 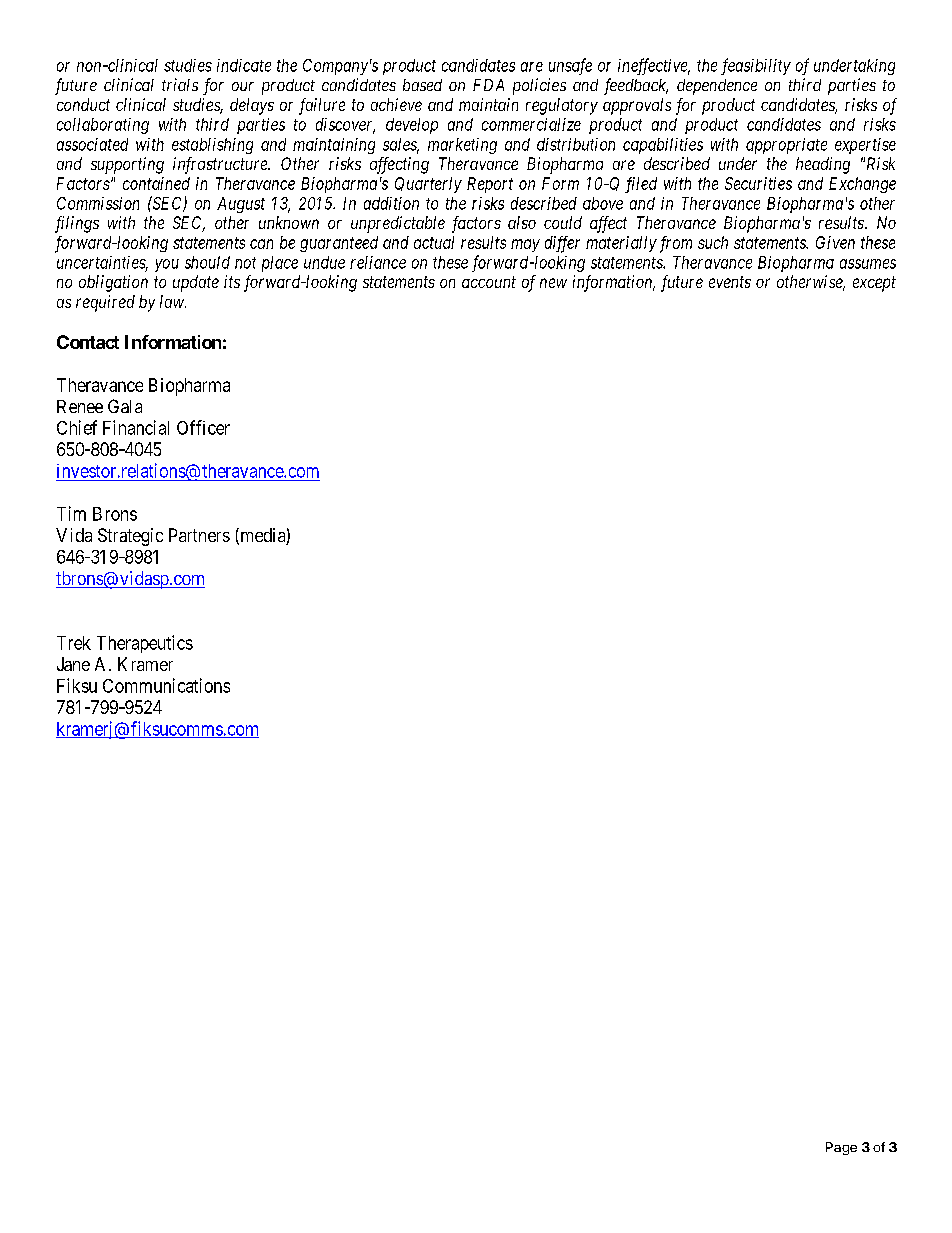 What do you see at coordinates (489, 282) in the image?
I see `account` at bounding box center [489, 282].
